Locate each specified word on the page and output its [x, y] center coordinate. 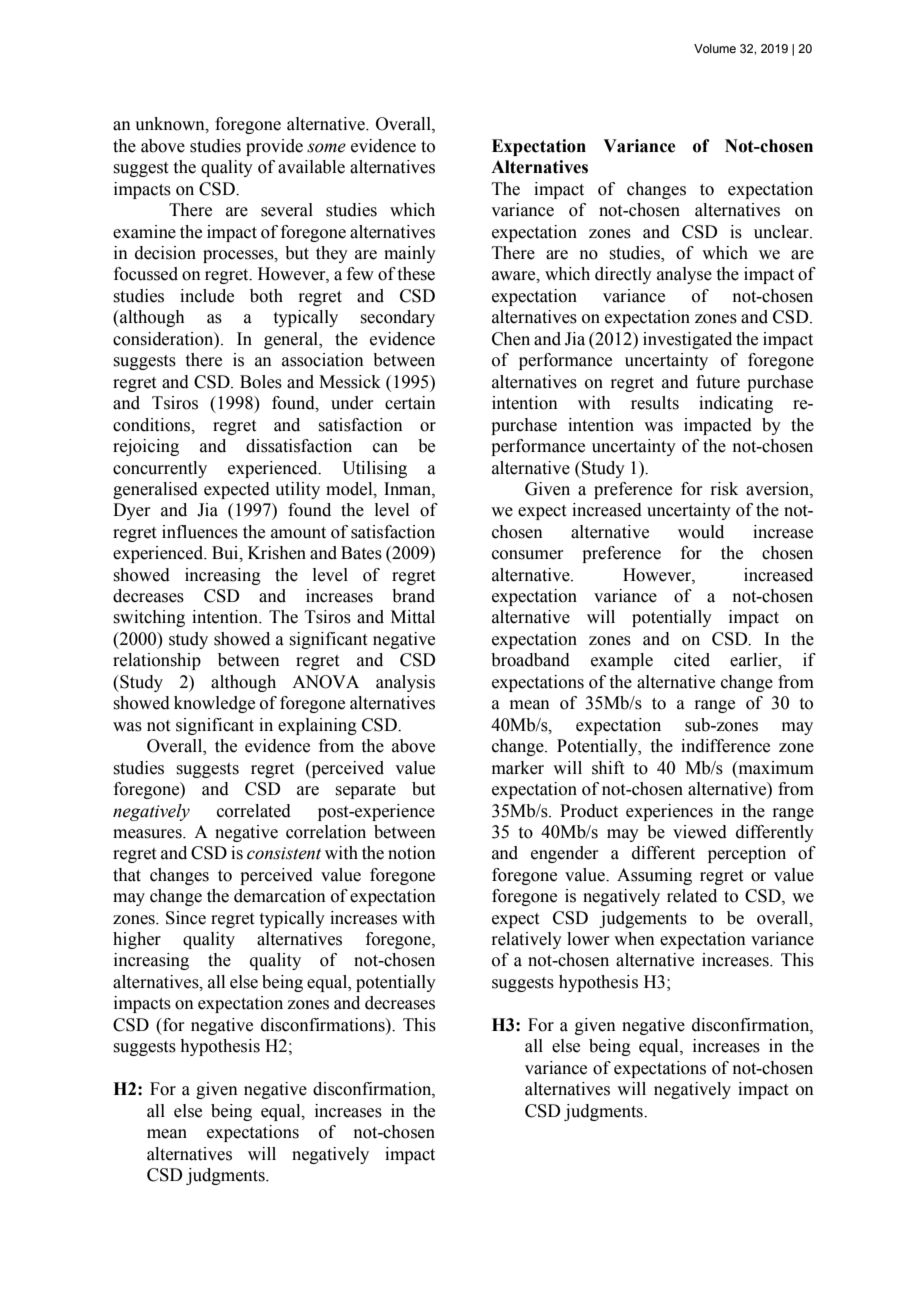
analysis [405, 683]
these [416, 274]
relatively [526, 940]
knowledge [214, 704]
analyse [684, 275]
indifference [725, 746]
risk [724, 489]
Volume [715, 48]
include [207, 296]
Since [186, 918]
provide [274, 147]
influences [200, 532]
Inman [408, 489]
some [326, 148]
